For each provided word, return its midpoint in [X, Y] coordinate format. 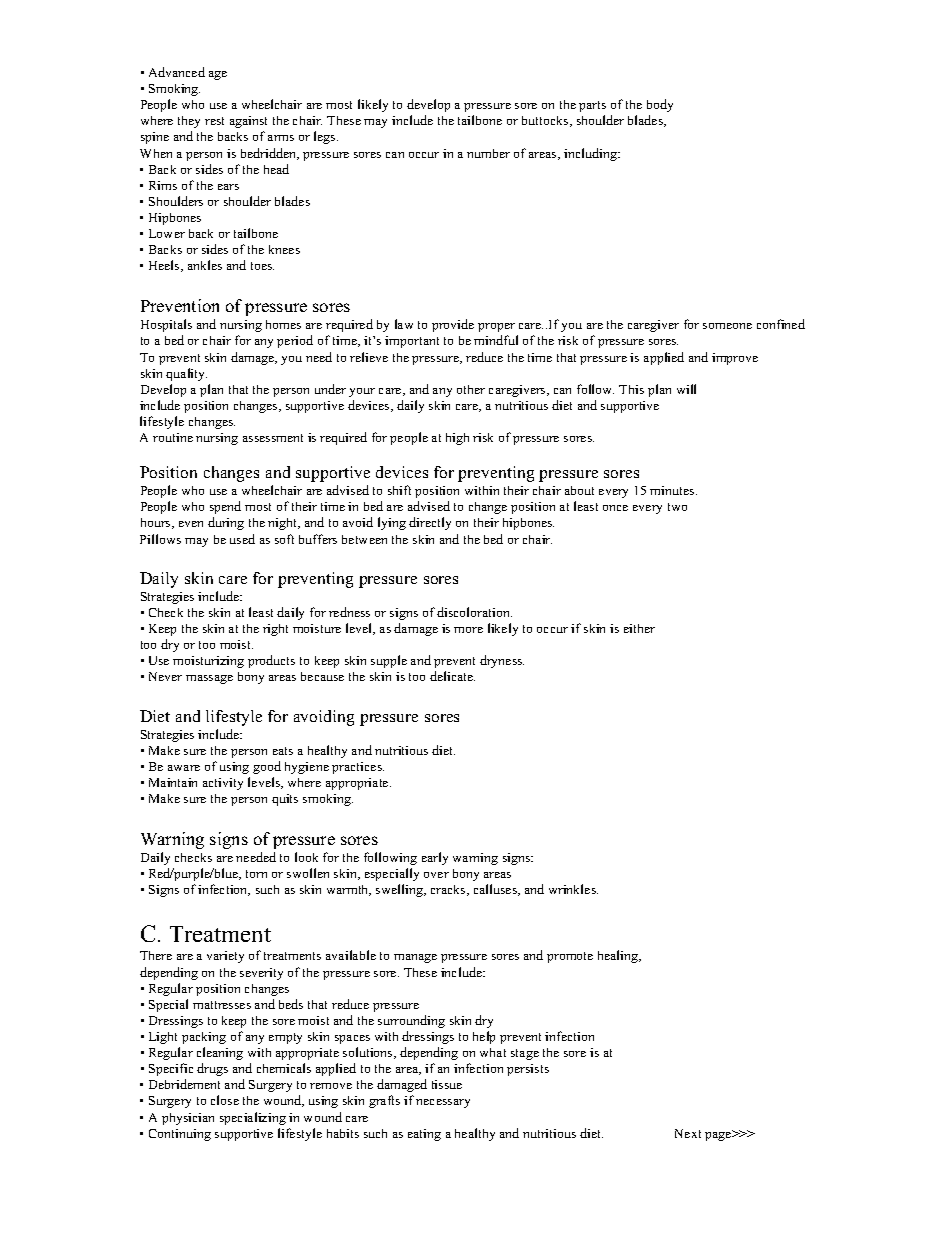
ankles [205, 265]
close [225, 1100]
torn [256, 874]
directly [430, 523]
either [639, 628]
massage [209, 679]
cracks [449, 890]
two [677, 507]
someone [727, 326]
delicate [452, 676]
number [488, 153]
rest [214, 121]
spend [225, 507]
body [660, 105]
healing [619, 956]
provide [453, 325]
